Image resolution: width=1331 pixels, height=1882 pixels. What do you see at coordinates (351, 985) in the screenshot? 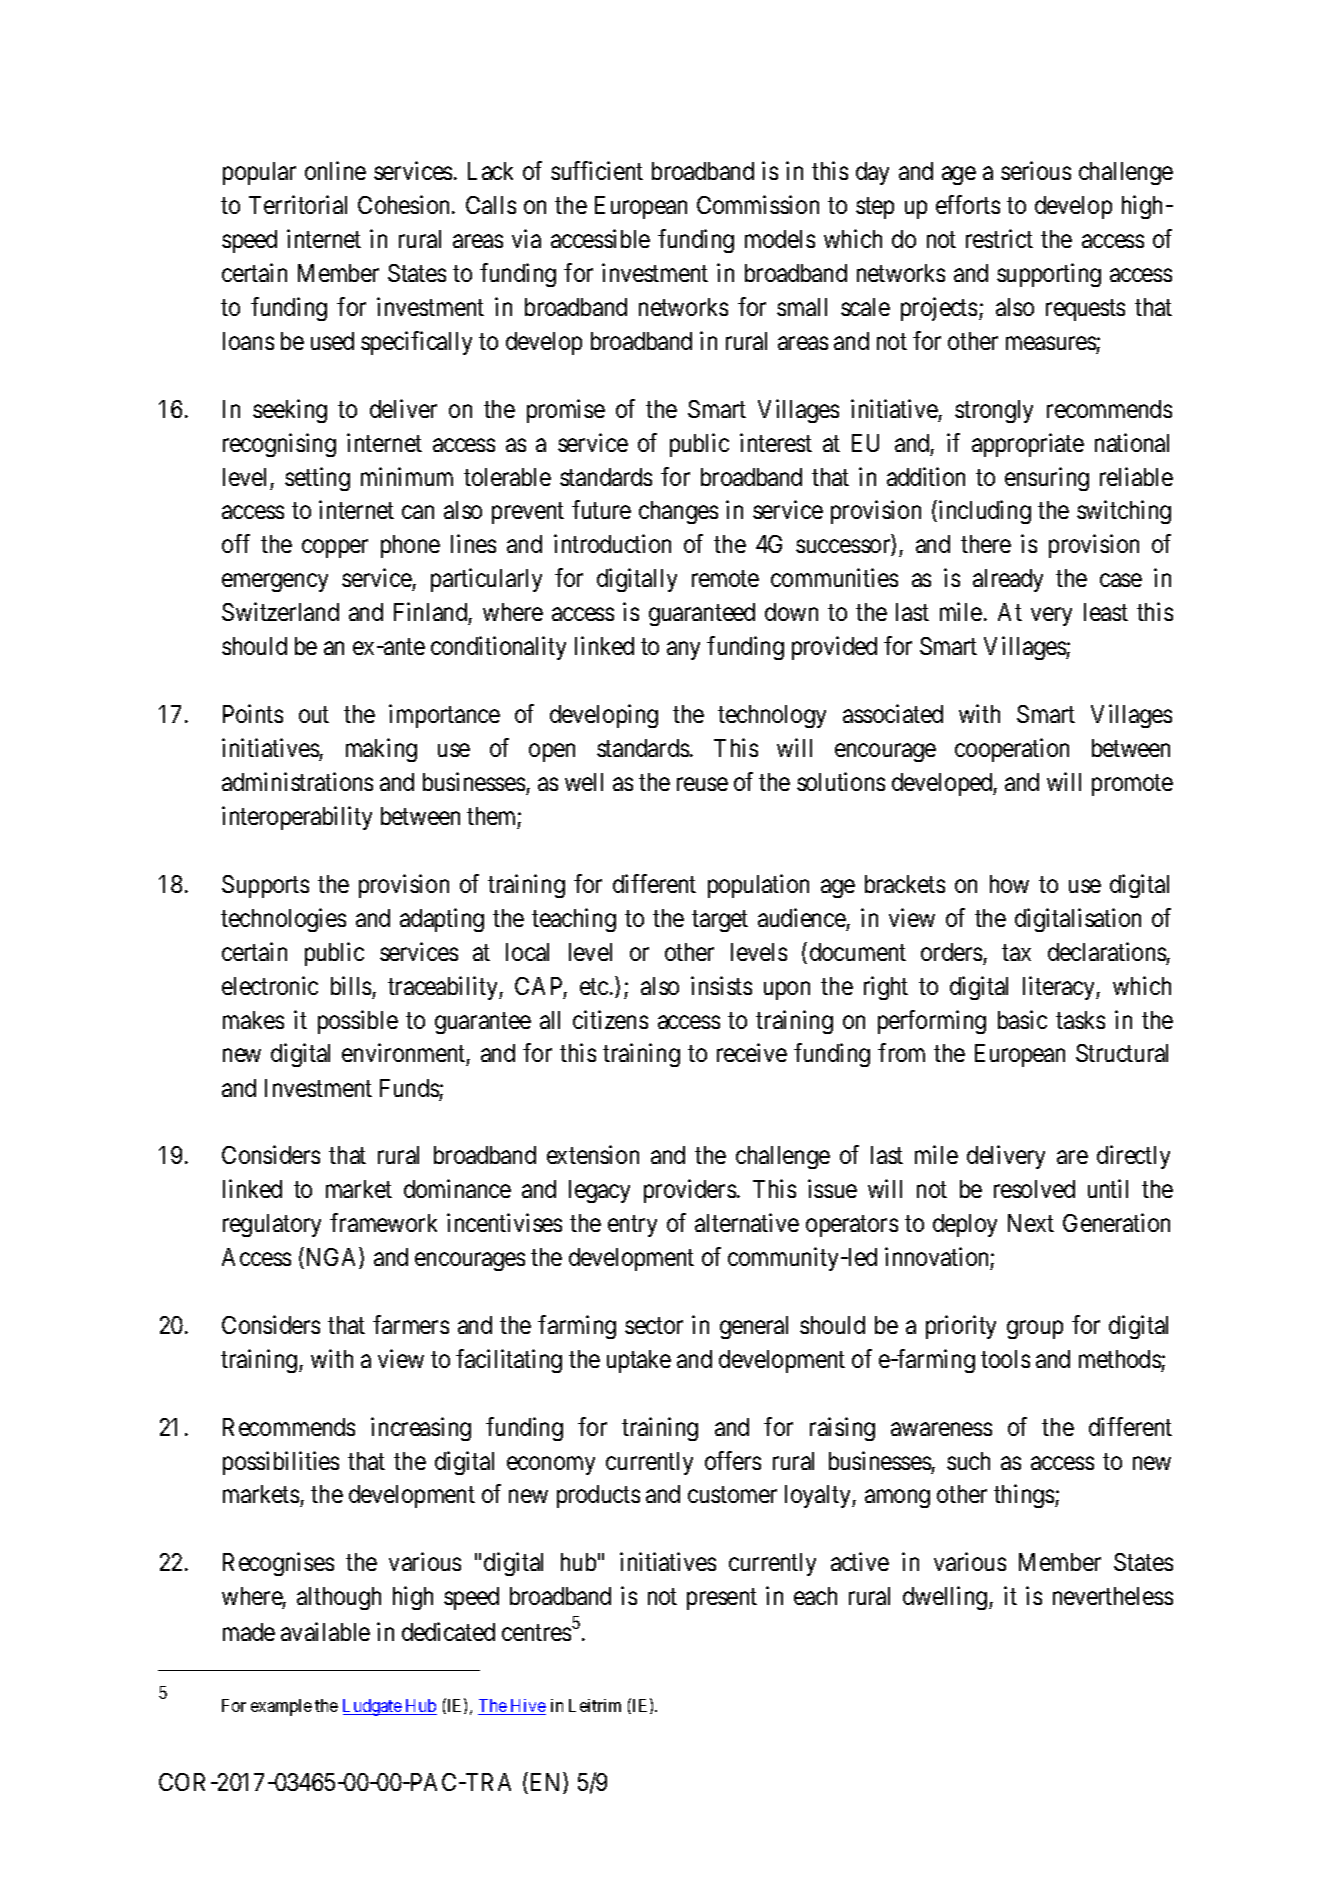
I see `bills` at bounding box center [351, 985].
